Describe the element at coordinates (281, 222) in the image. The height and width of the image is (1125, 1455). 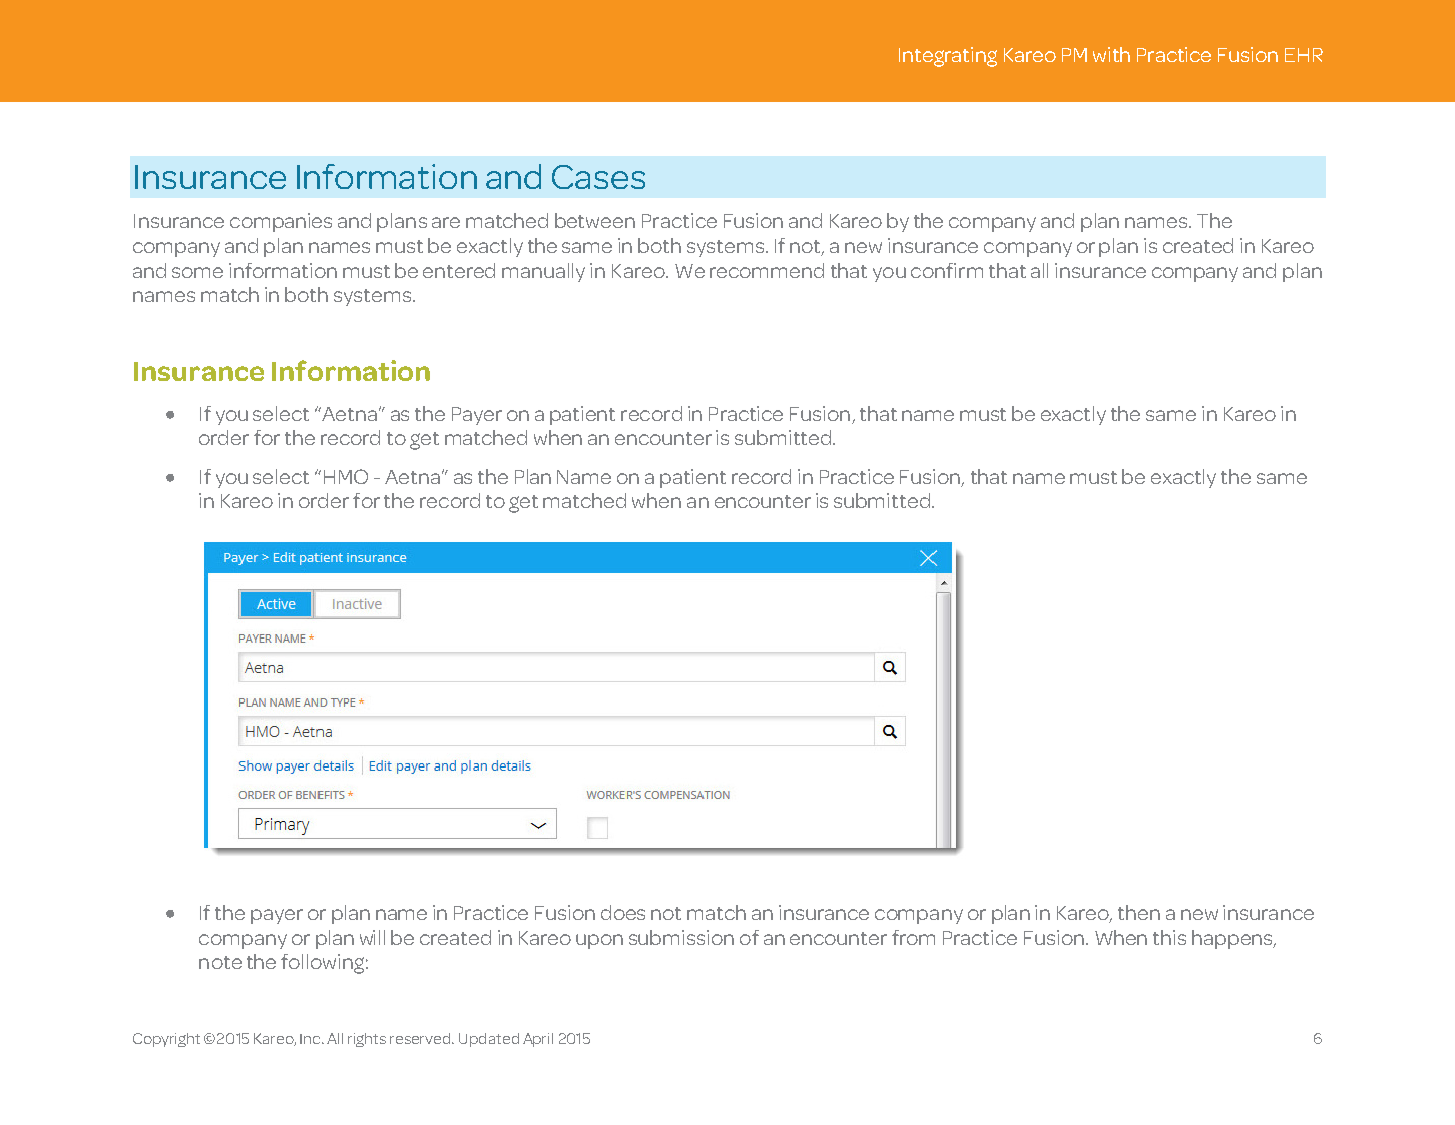
I see `companies` at that location.
